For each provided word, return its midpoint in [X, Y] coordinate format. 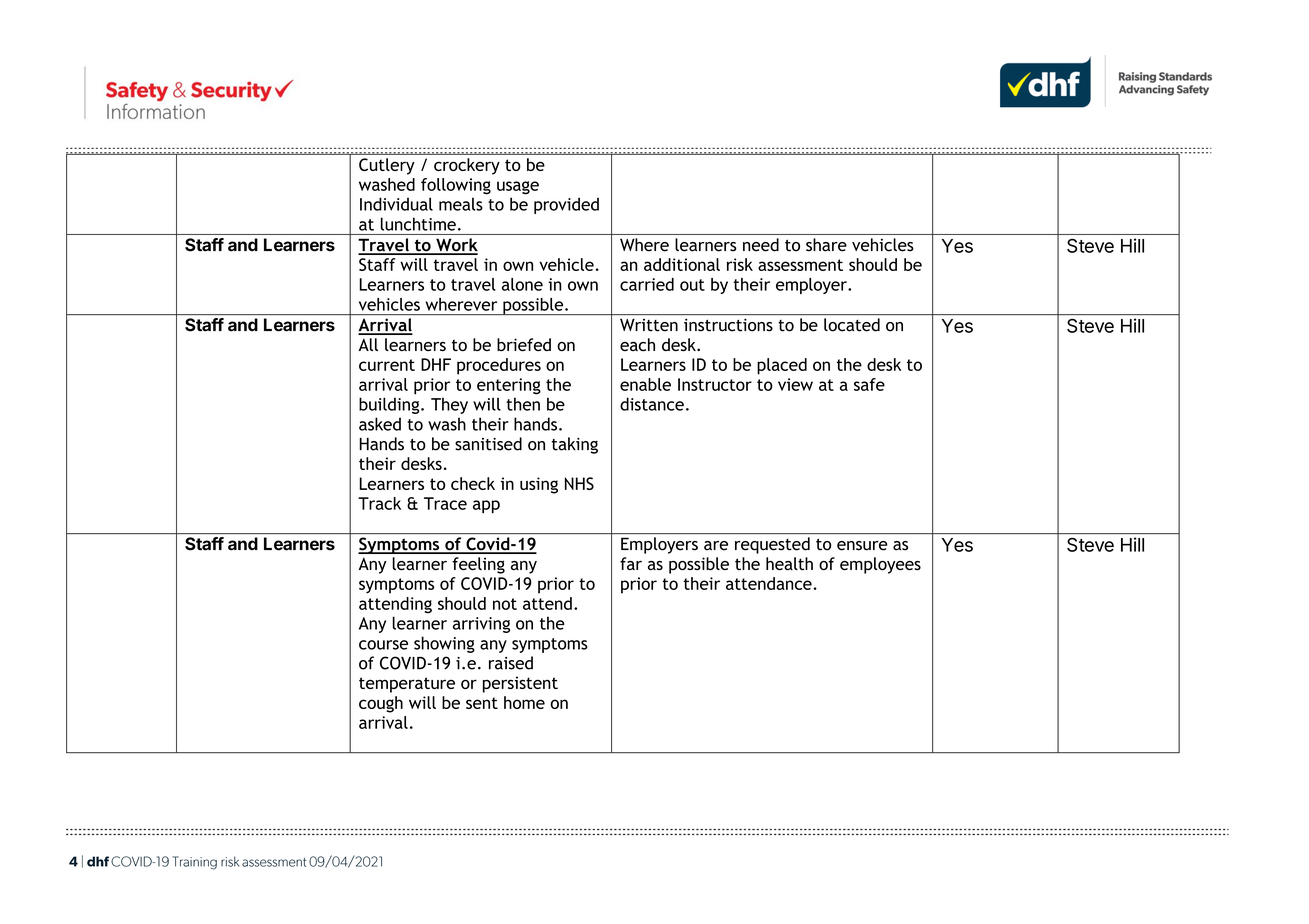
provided [566, 205]
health [789, 564]
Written [649, 325]
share [826, 245]
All [368, 344]
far [631, 563]
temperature [407, 685]
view [795, 384]
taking [575, 445]
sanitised [488, 444]
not [505, 604]
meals [461, 204]
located [852, 324]
